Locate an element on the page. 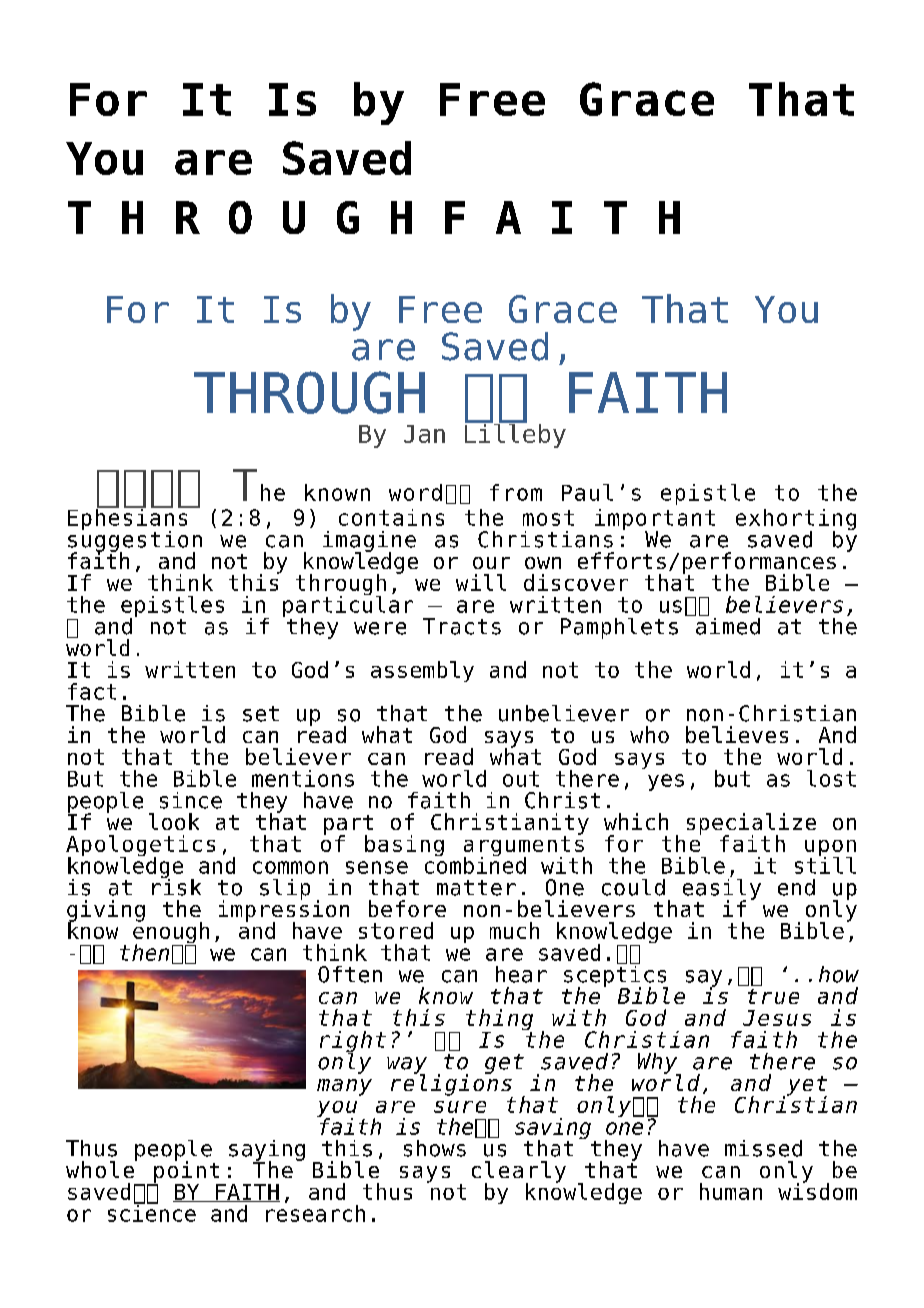 This document has height=1308, width=924. exhorting is located at coordinates (796, 521).
